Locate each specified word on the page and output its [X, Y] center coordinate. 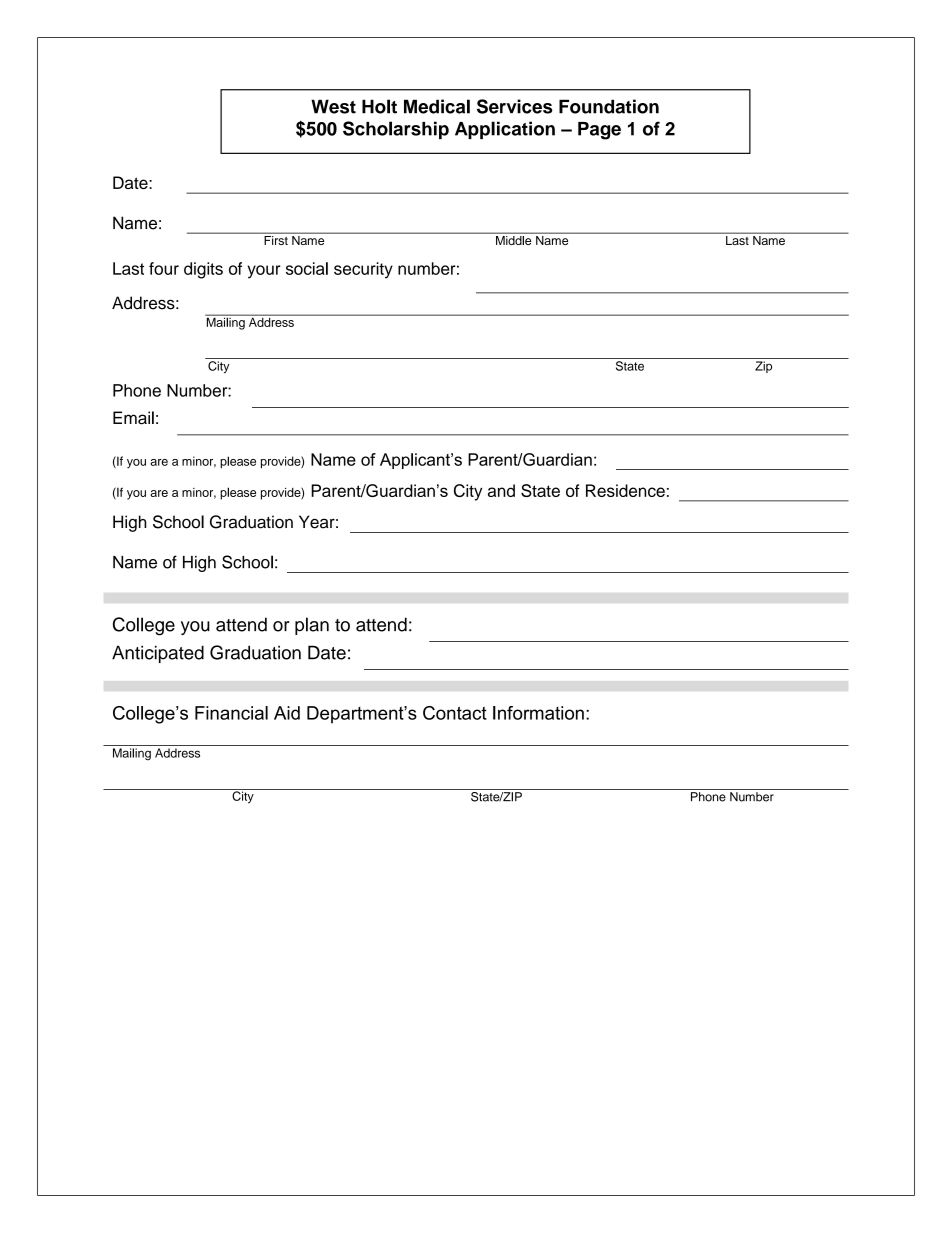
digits [203, 270]
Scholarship [396, 130]
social [307, 268]
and [501, 490]
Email [133, 418]
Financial [231, 713]
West [333, 106]
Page [599, 131]
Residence [625, 490]
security [363, 270]
